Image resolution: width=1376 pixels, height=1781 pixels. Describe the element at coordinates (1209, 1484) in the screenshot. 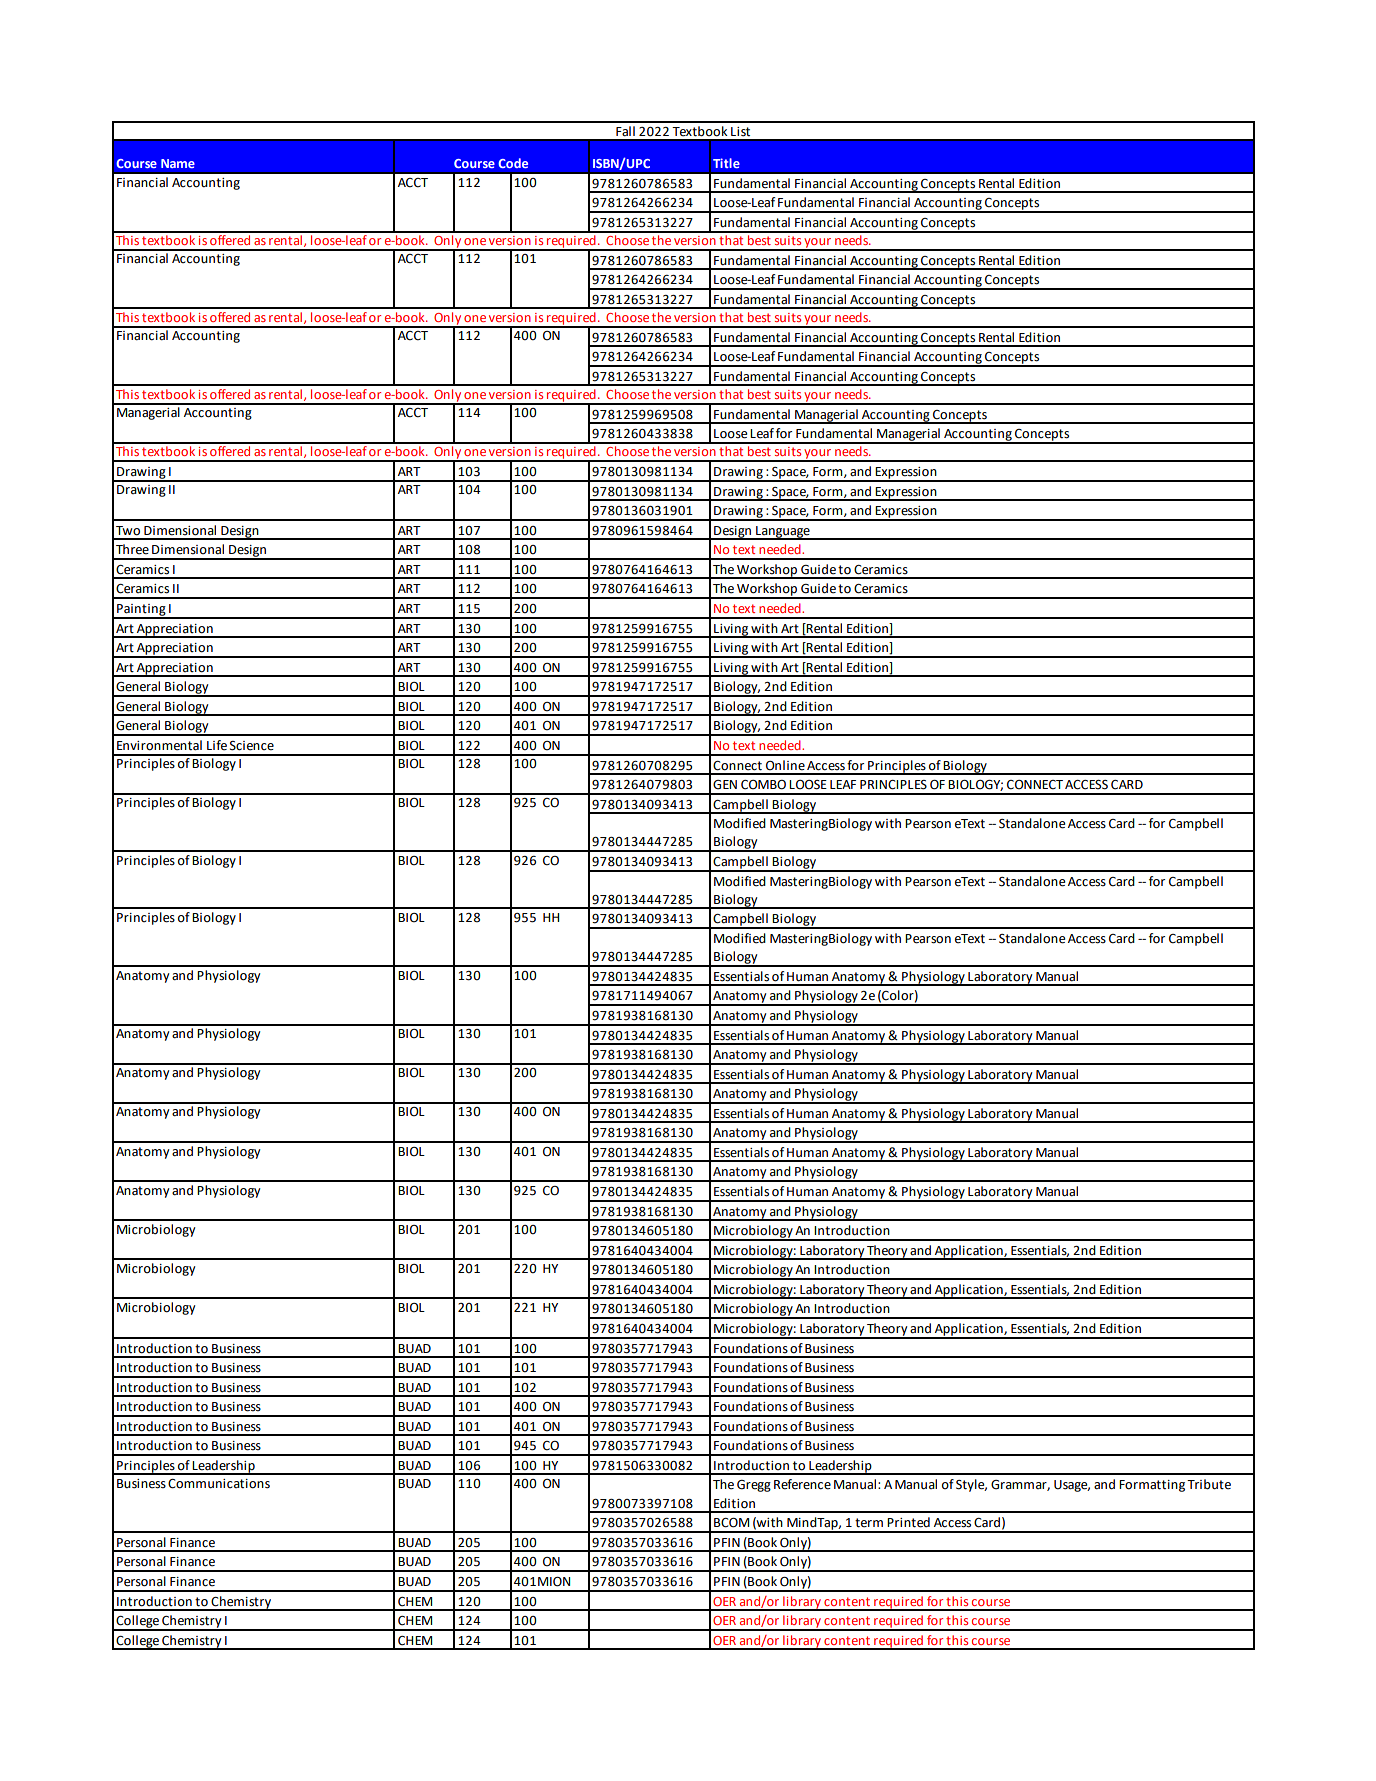

I see `Tribute` at that location.
